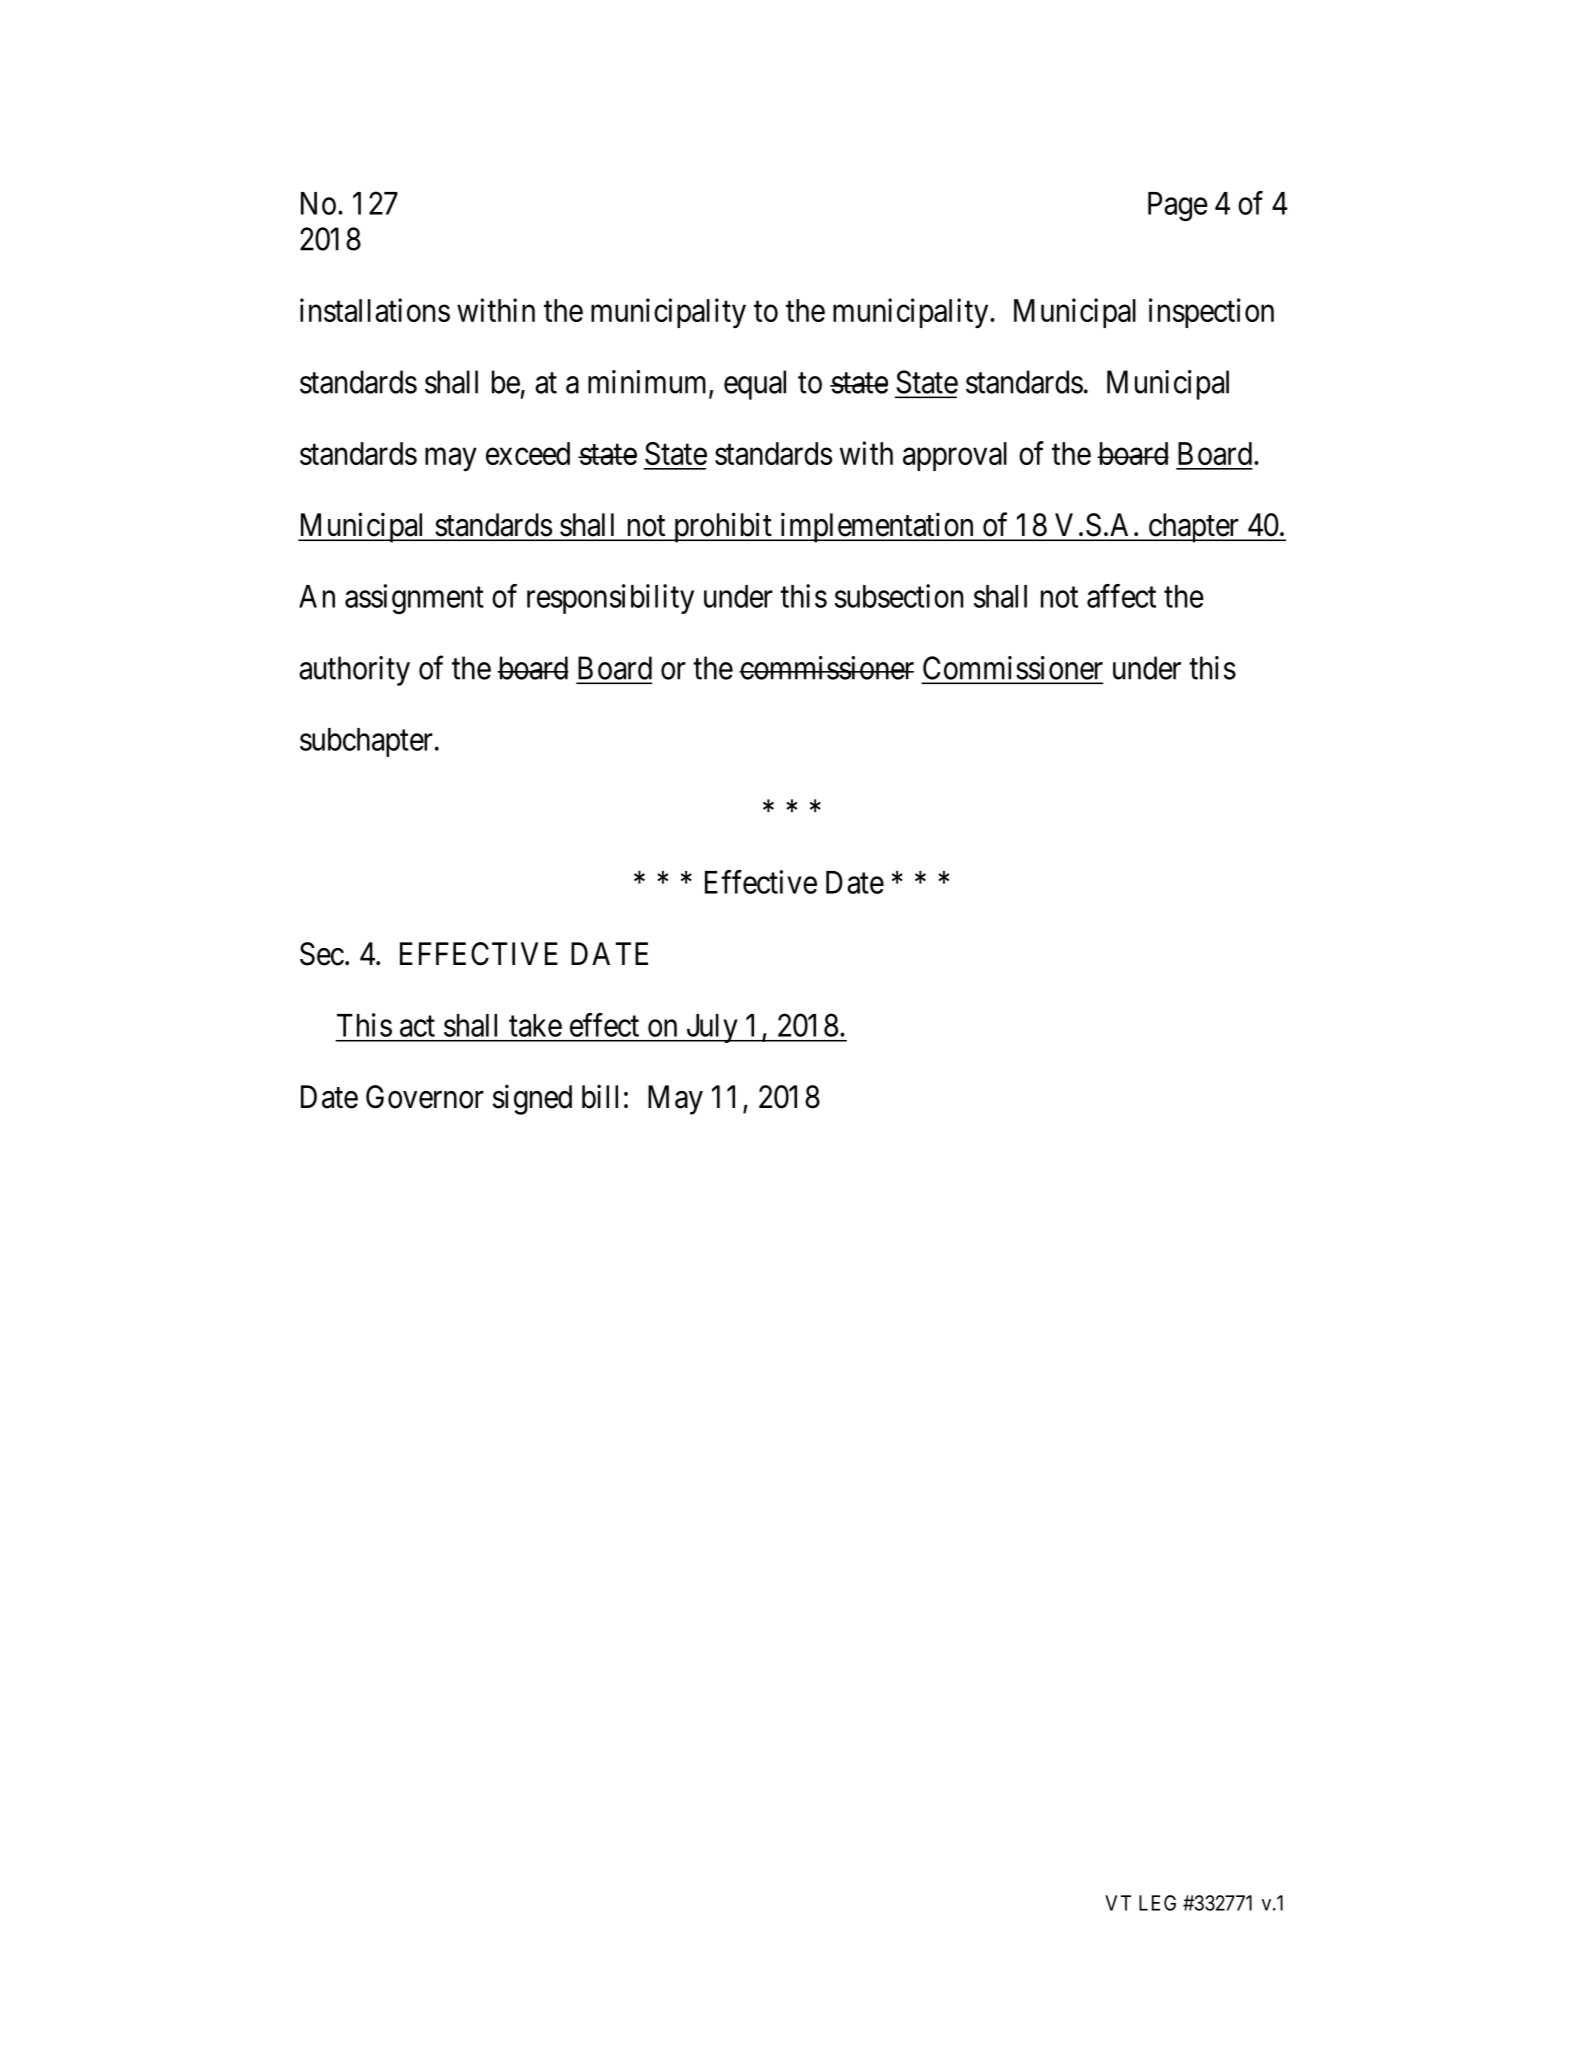 Image resolution: width=1585 pixels, height=2051 pixels. Describe the element at coordinates (1157, 1903) in the screenshot. I see `LEG` at that location.
